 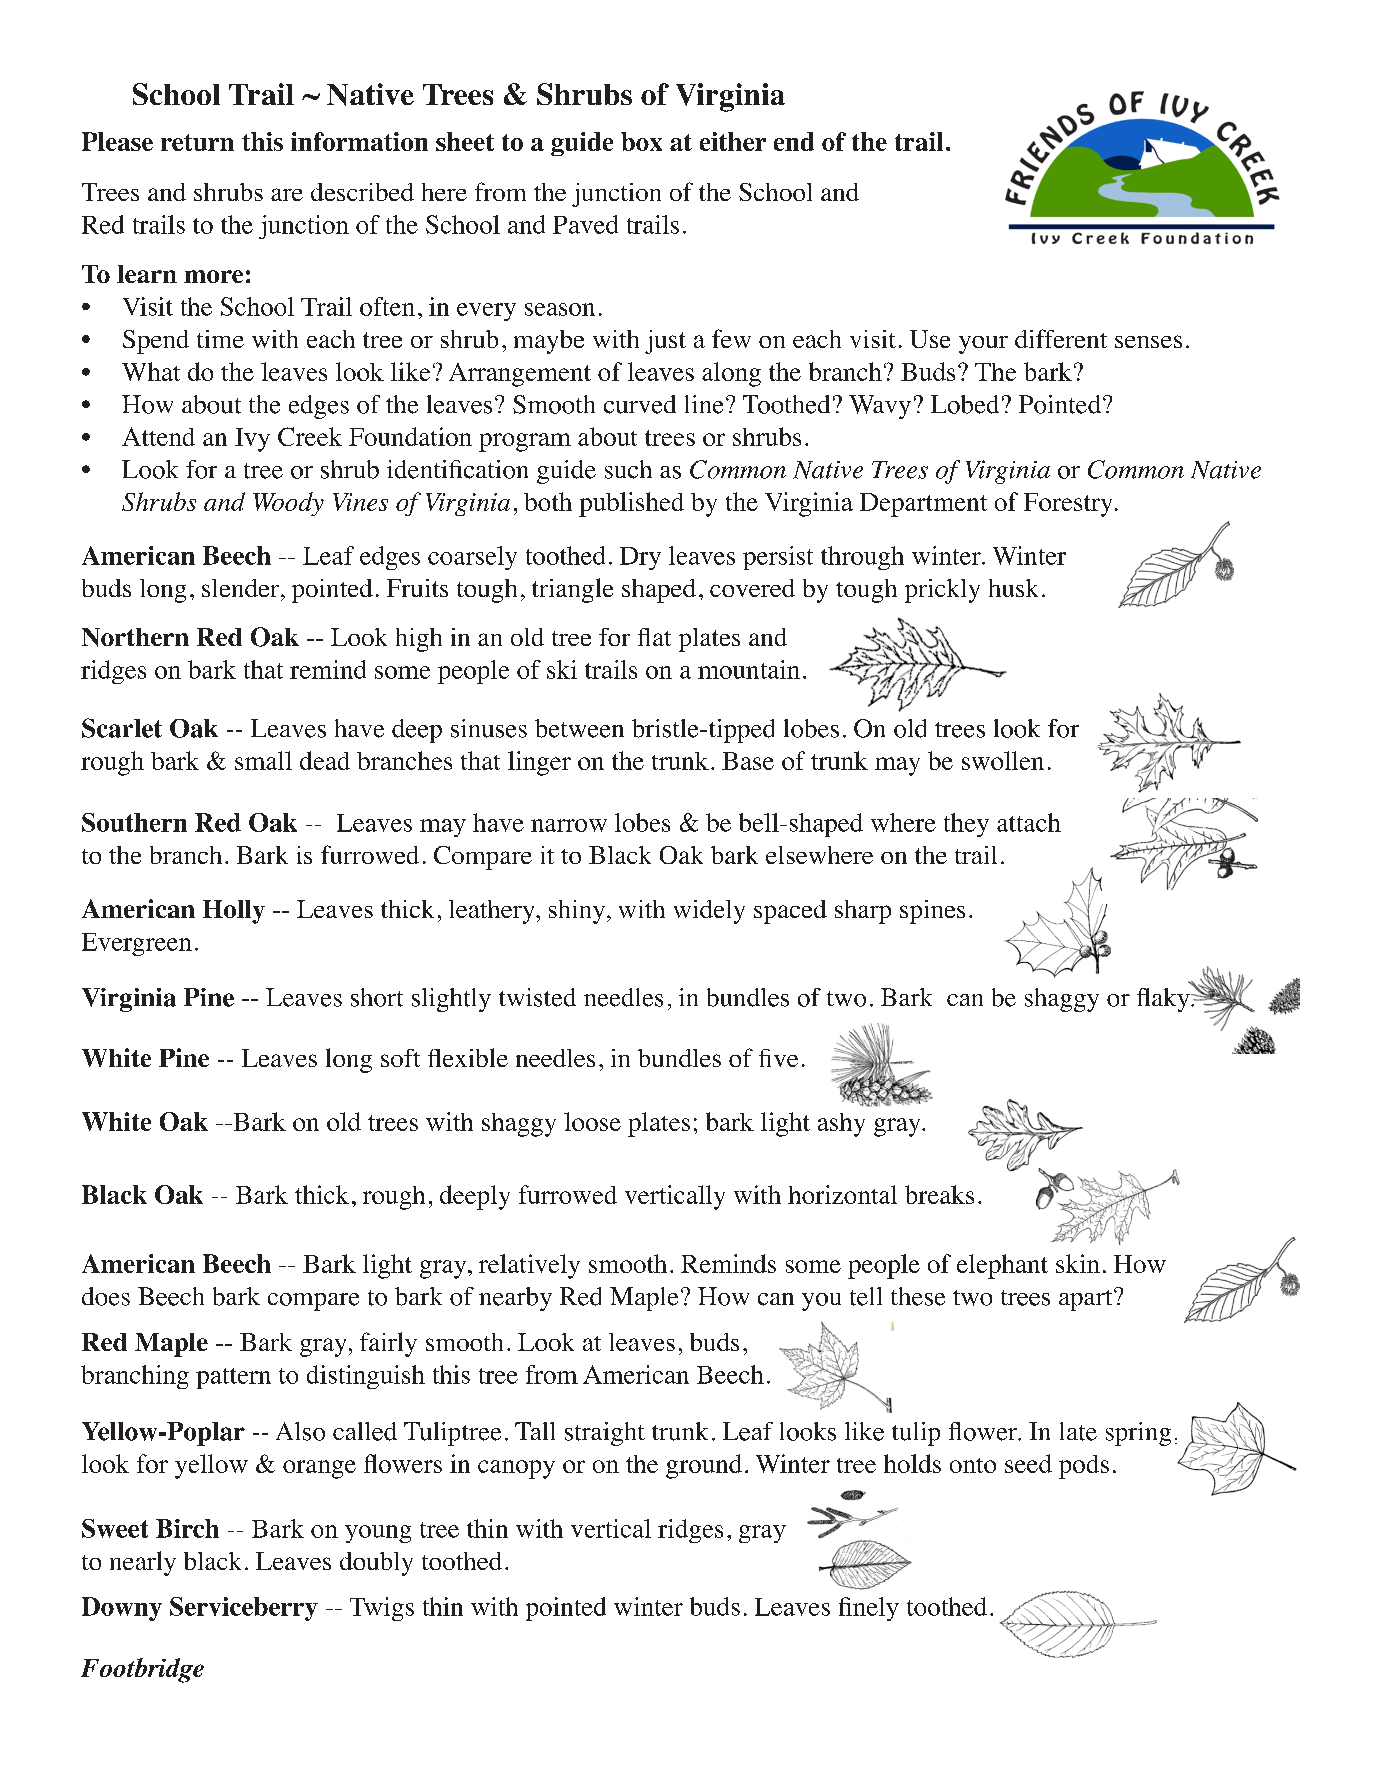 What do you see at coordinates (704, 1466) in the screenshot?
I see `ground` at bounding box center [704, 1466].
